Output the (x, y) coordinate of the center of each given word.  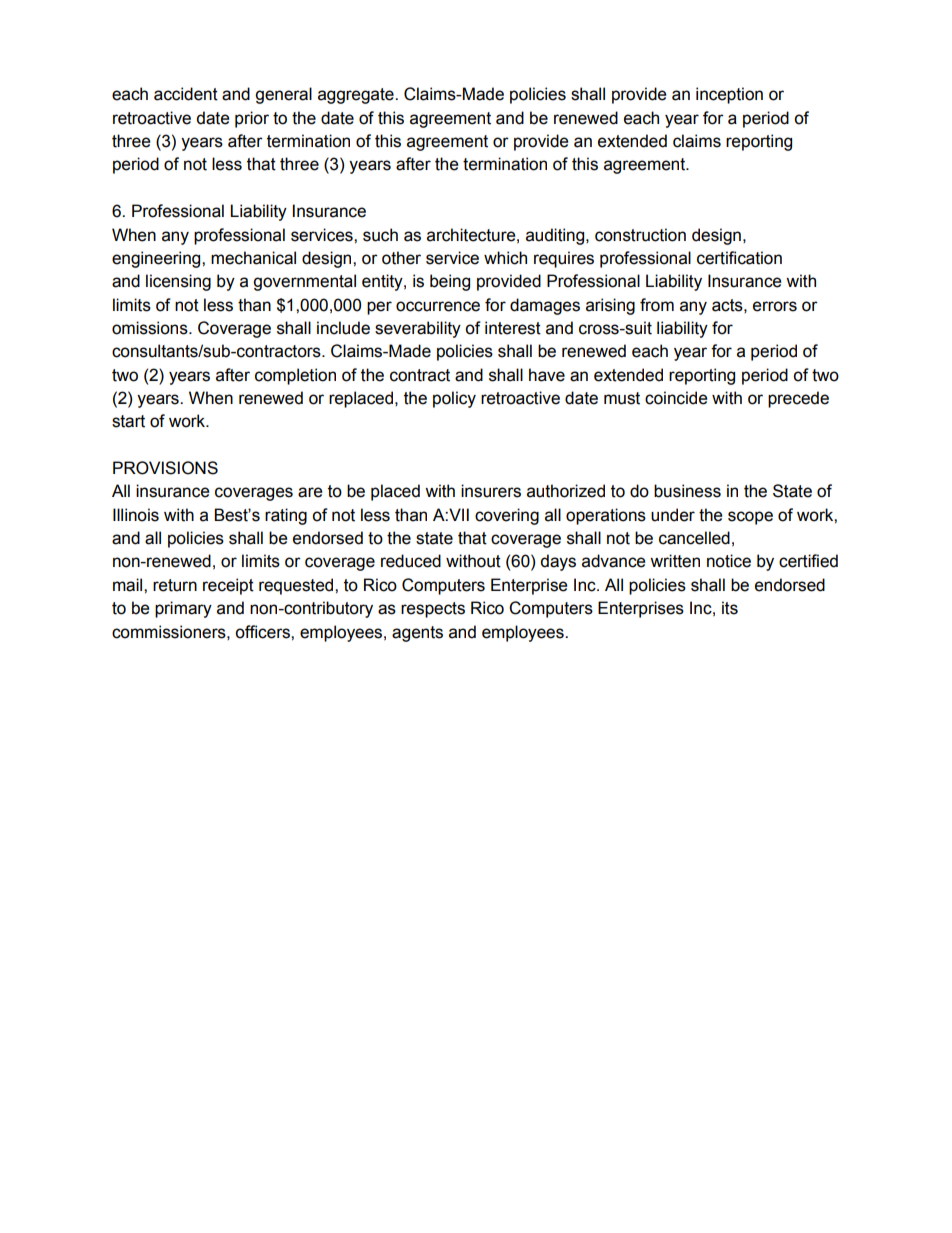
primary (183, 609)
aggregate (357, 96)
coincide (676, 398)
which (505, 258)
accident (186, 94)
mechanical (253, 258)
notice (729, 561)
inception (729, 95)
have (547, 375)
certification (739, 258)
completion (295, 376)
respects (433, 610)
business (687, 491)
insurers (491, 491)
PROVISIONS (165, 468)
